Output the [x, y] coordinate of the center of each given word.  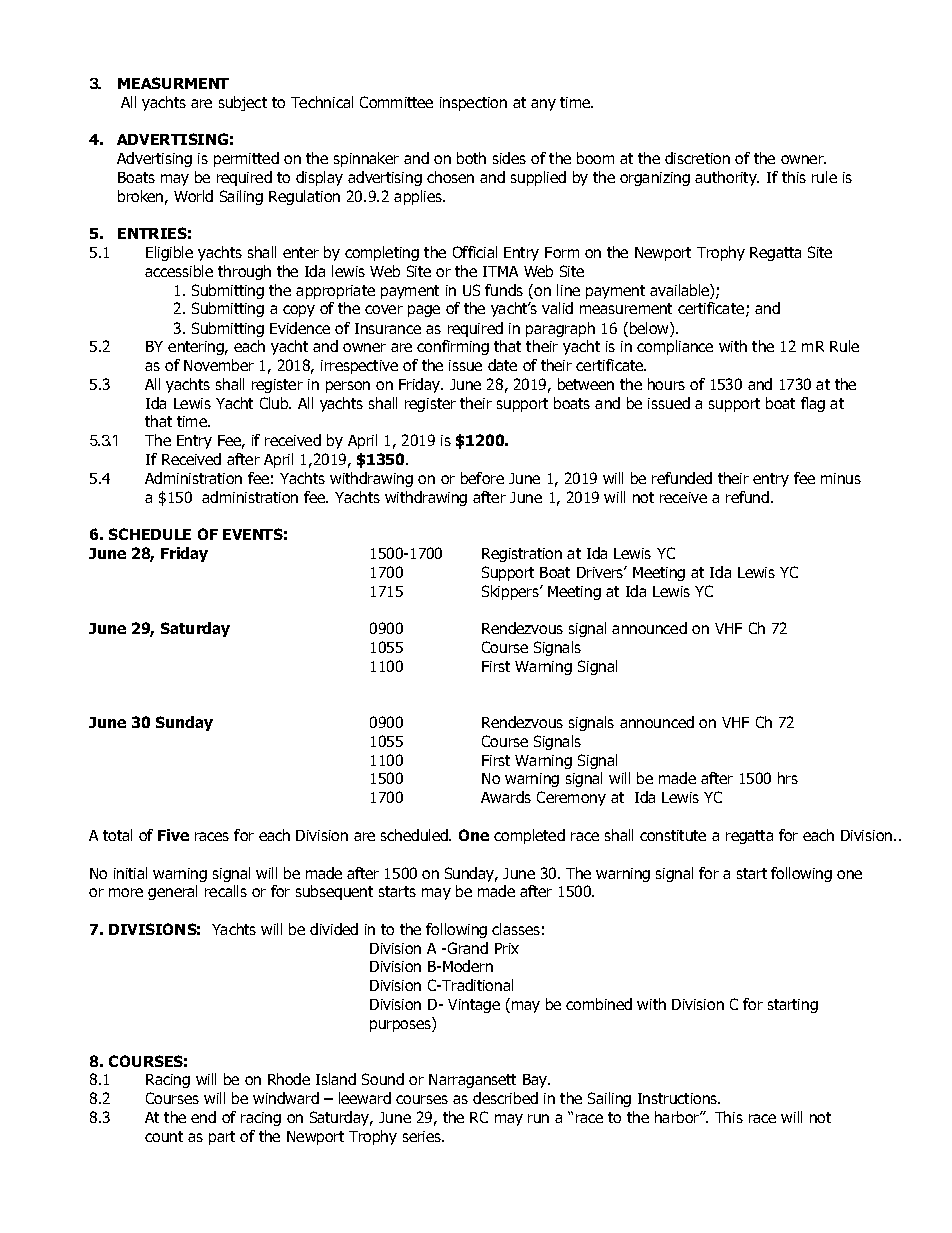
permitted [246, 159]
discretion [697, 158]
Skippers [511, 592]
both [471, 158]
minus [841, 478]
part [222, 1138]
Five [173, 835]
